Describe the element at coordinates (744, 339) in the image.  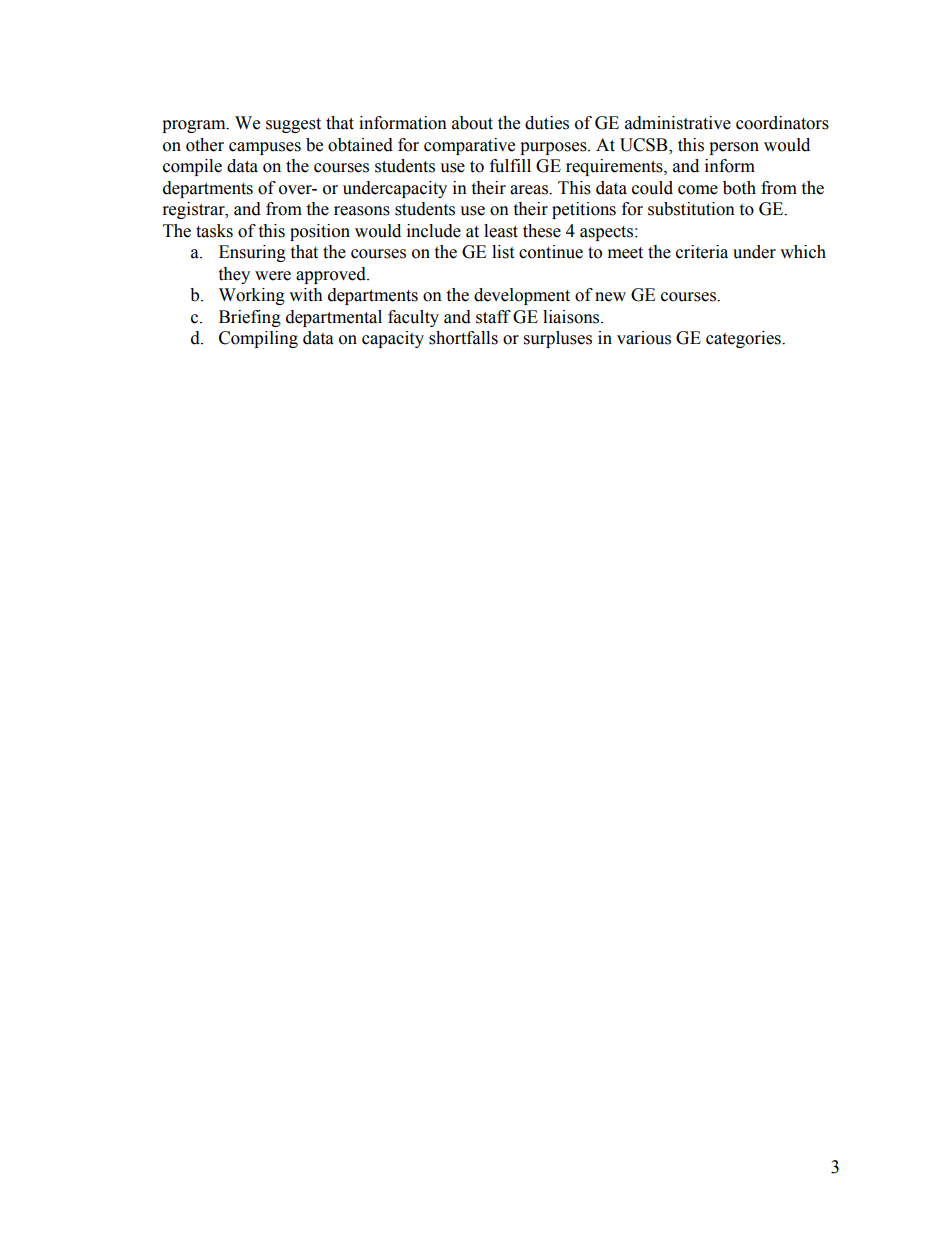
I see `categories` at that location.
